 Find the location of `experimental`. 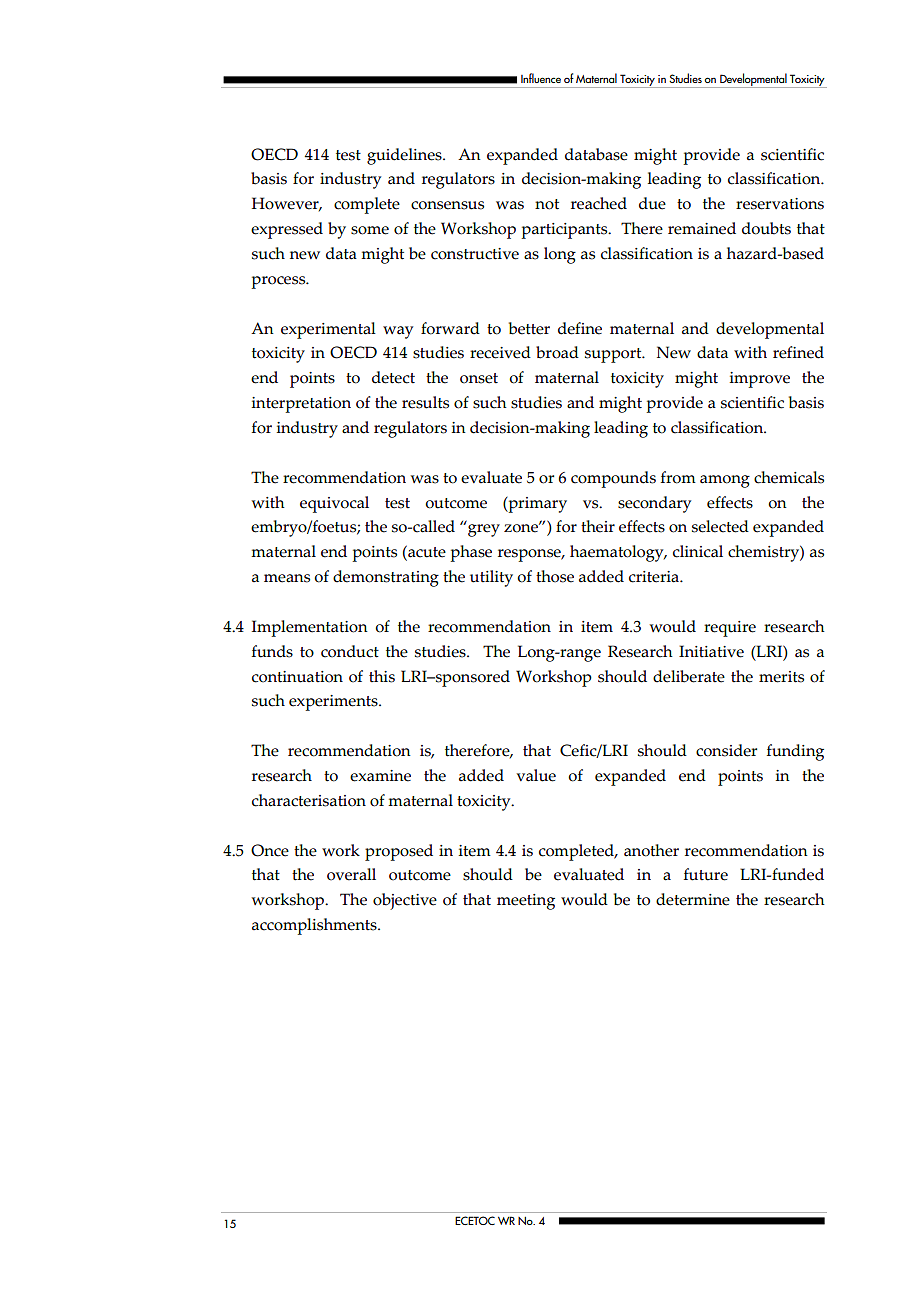

experimental is located at coordinates (328, 330).
